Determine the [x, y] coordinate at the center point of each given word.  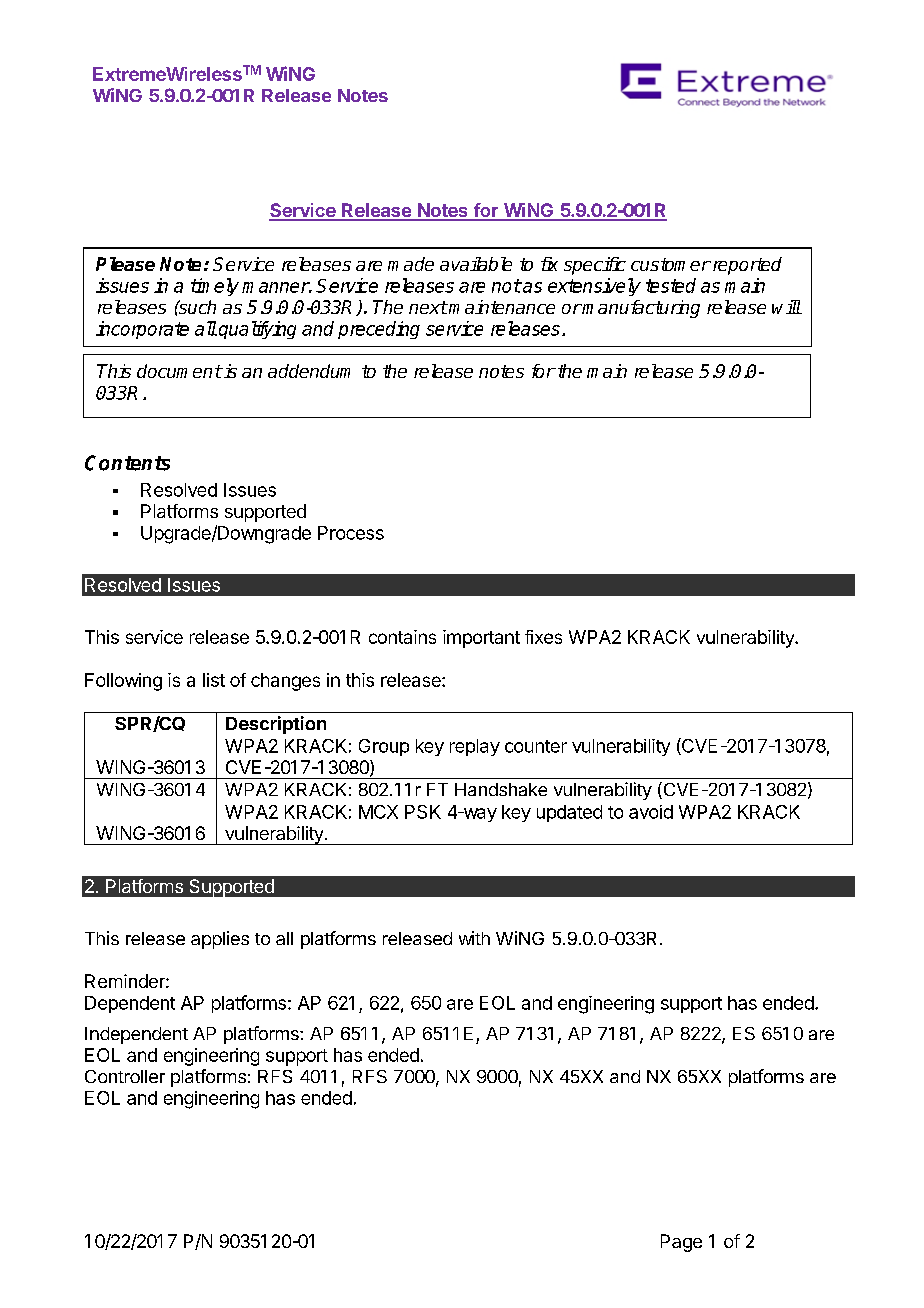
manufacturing [640, 309]
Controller [125, 1076]
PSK [423, 812]
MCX [378, 812]
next [428, 307]
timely [215, 287]
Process [351, 533]
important [481, 639]
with [474, 938]
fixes [543, 637]
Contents [127, 463]
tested [671, 285]
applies [220, 940]
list [214, 680]
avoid [651, 812]
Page [681, 1243]
